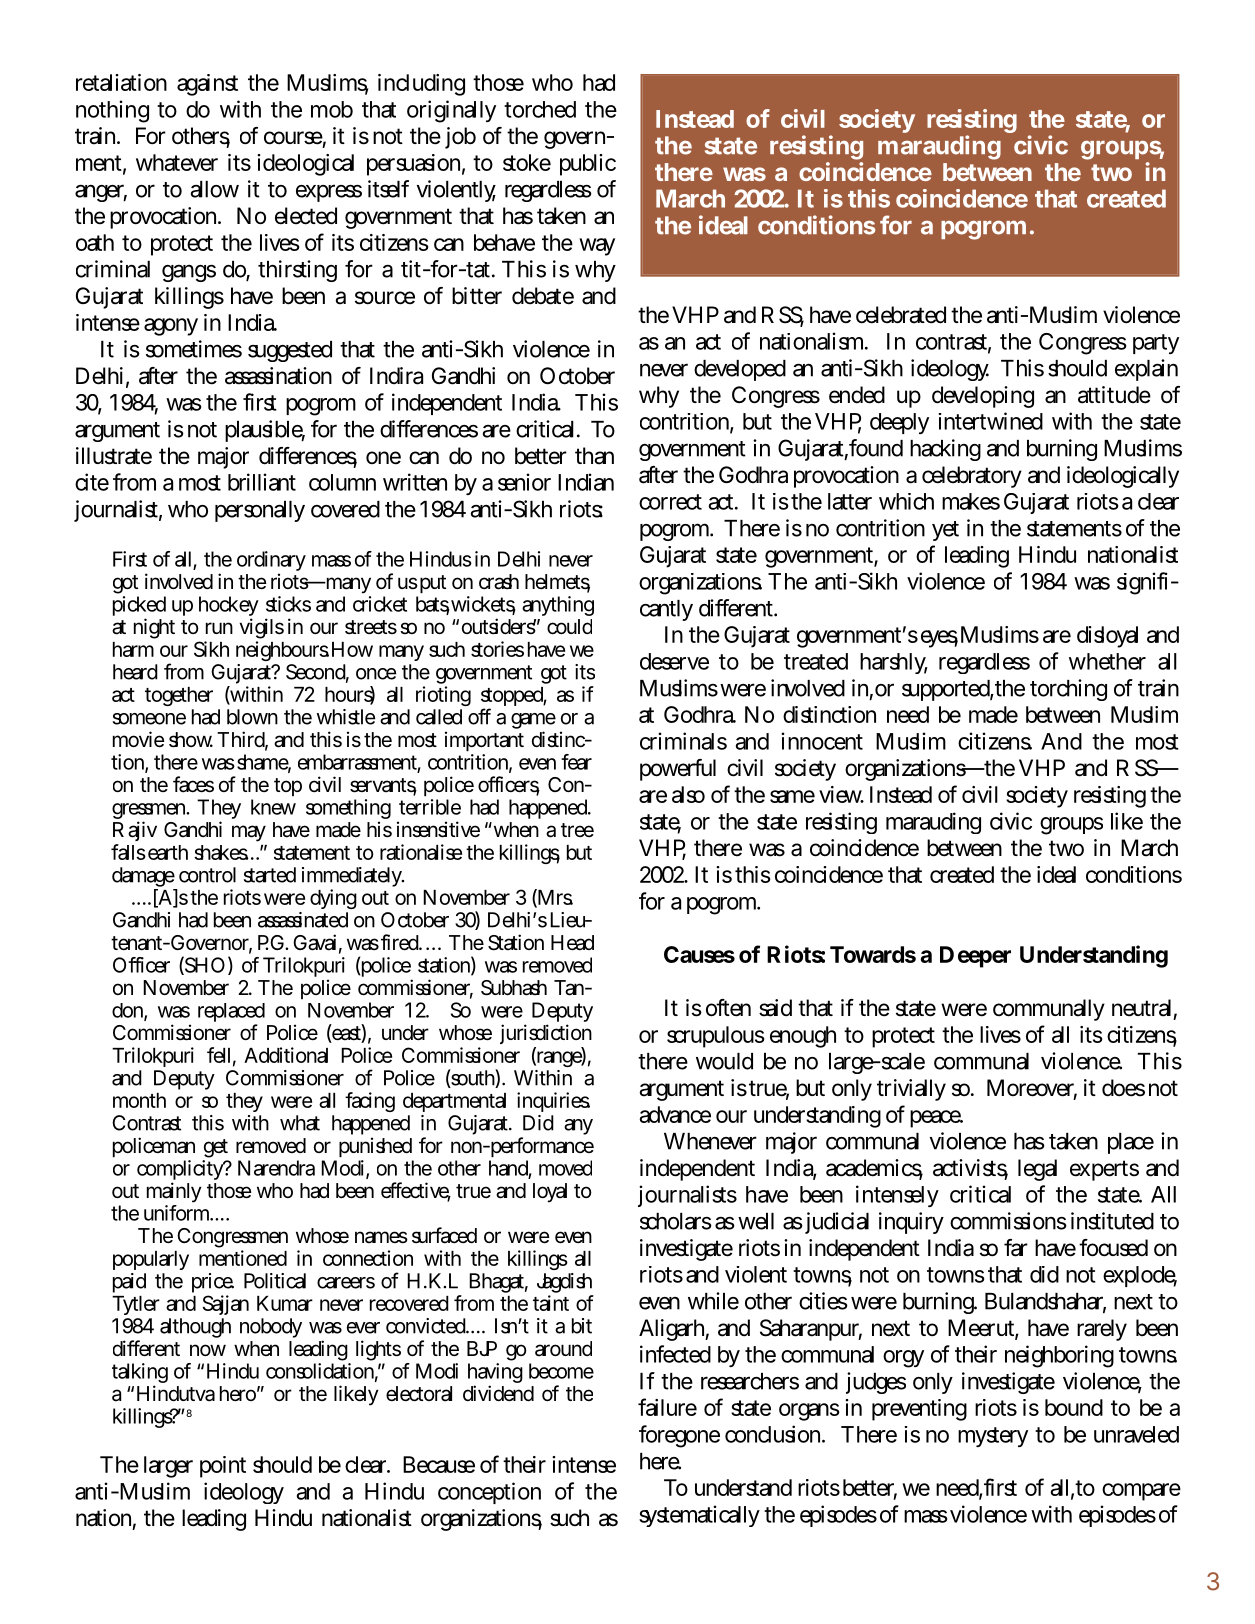 The image size is (1255, 1624). What do you see at coordinates (901, 315) in the screenshot?
I see `celebrated` at bounding box center [901, 315].
